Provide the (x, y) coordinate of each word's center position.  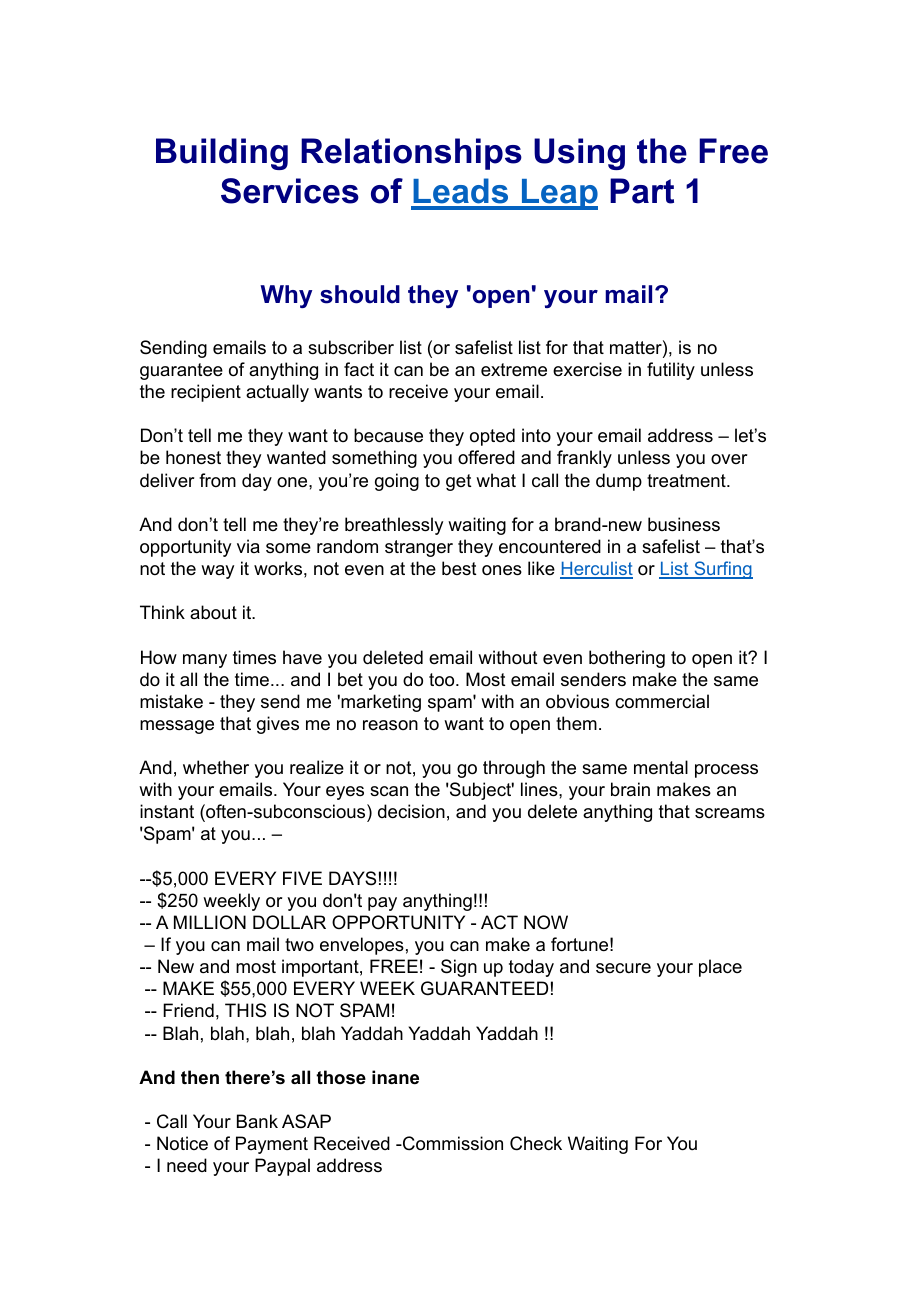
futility (671, 371)
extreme (514, 370)
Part (642, 191)
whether (216, 767)
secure (623, 968)
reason (390, 725)
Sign (459, 968)
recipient (206, 393)
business (684, 524)
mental (661, 767)
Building (222, 154)
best (459, 568)
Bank (257, 1121)
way (217, 572)
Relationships (411, 154)
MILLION (210, 922)
